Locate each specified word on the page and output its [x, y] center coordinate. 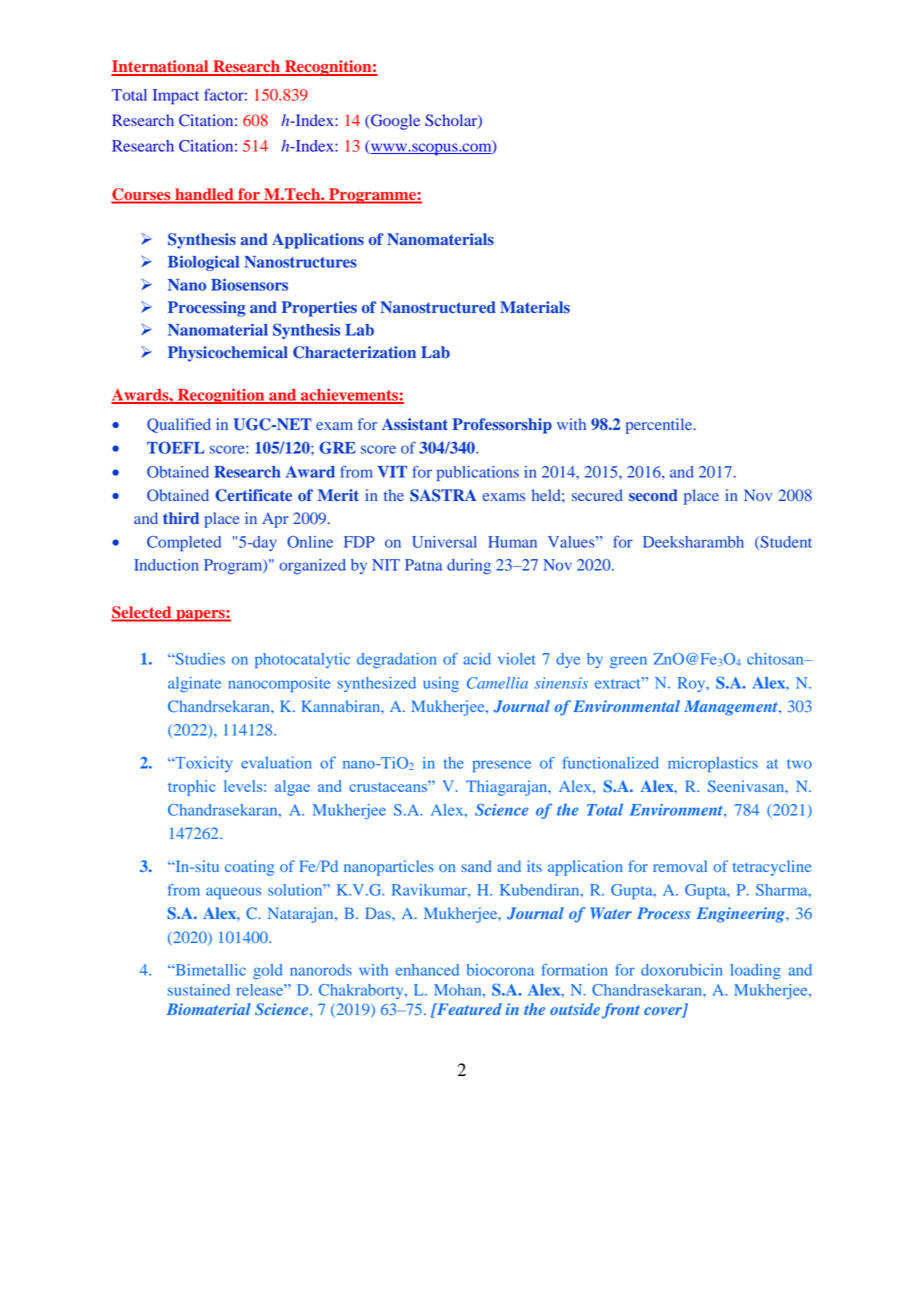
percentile [660, 426]
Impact [176, 97]
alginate [194, 684]
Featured [468, 1009]
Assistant [415, 424]
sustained [199, 990]
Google [394, 122]
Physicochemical [228, 354]
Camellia [497, 683]
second [653, 495]
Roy [693, 684]
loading [756, 971]
